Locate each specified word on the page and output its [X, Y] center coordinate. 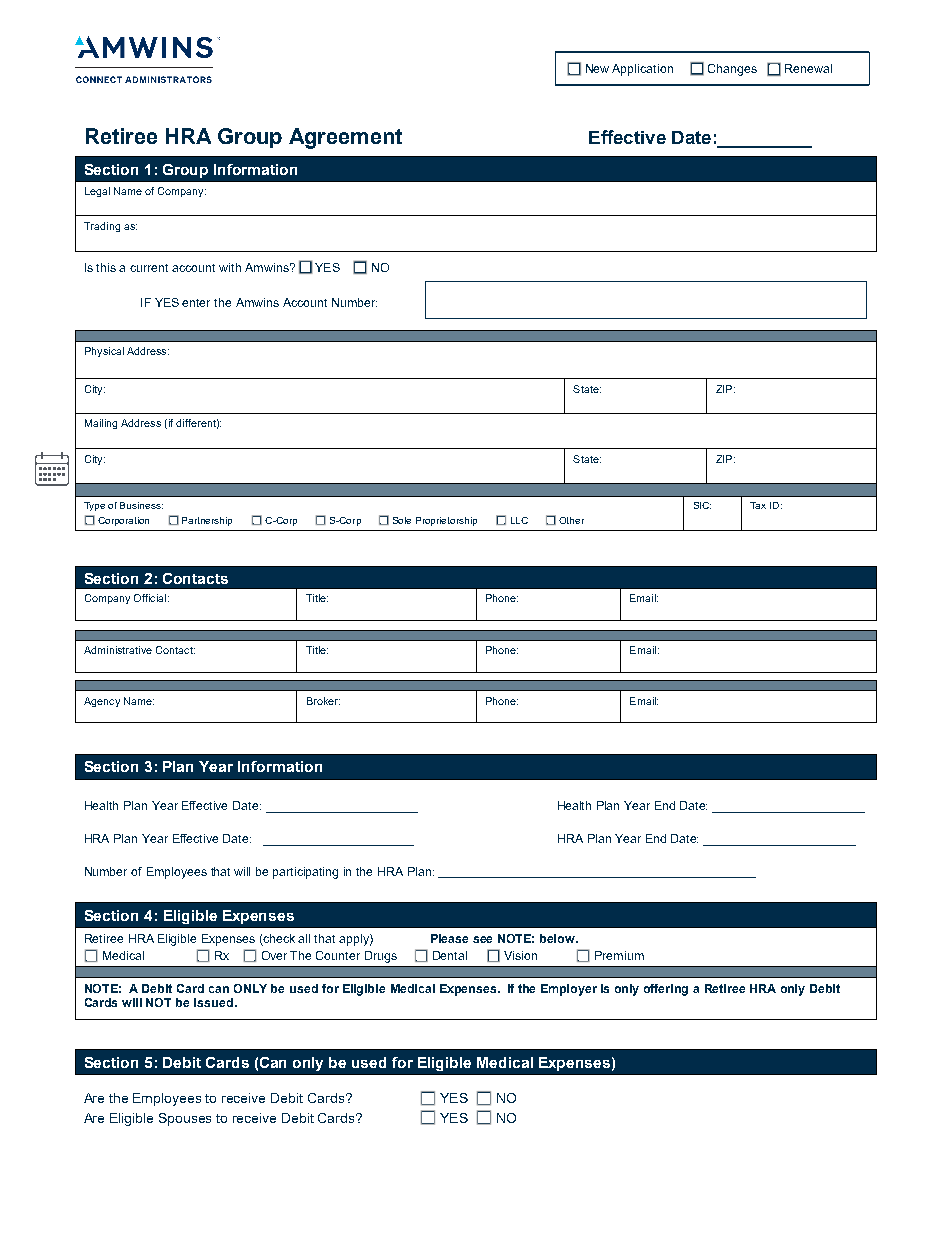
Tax [758, 505]
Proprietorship [446, 521]
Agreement [345, 138]
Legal [97, 192]
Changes [732, 70]
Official [150, 598]
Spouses [185, 1119]
